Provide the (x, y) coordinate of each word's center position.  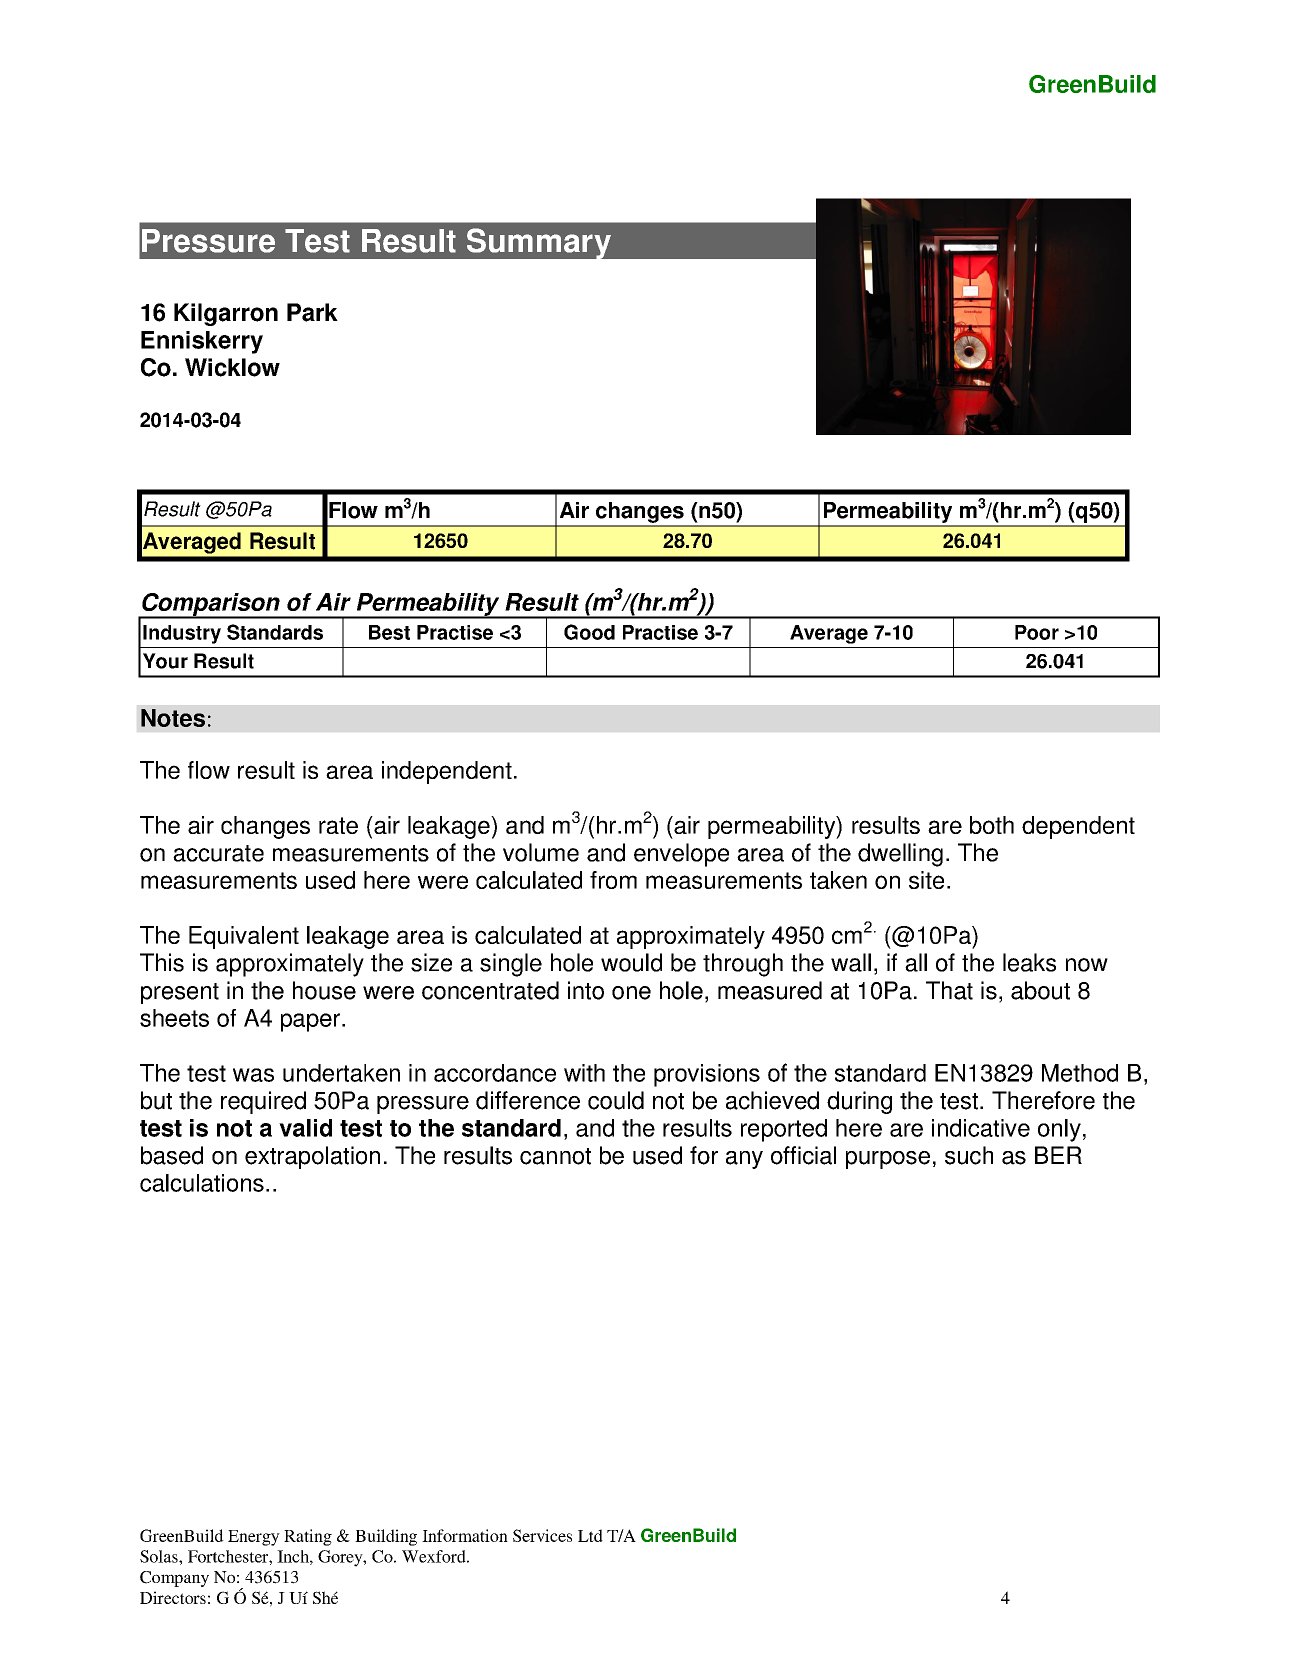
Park (312, 312)
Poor (1037, 632)
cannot (555, 1156)
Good (589, 632)
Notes (173, 718)
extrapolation (312, 1157)
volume (541, 852)
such (969, 1155)
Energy (254, 1538)
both (992, 825)
